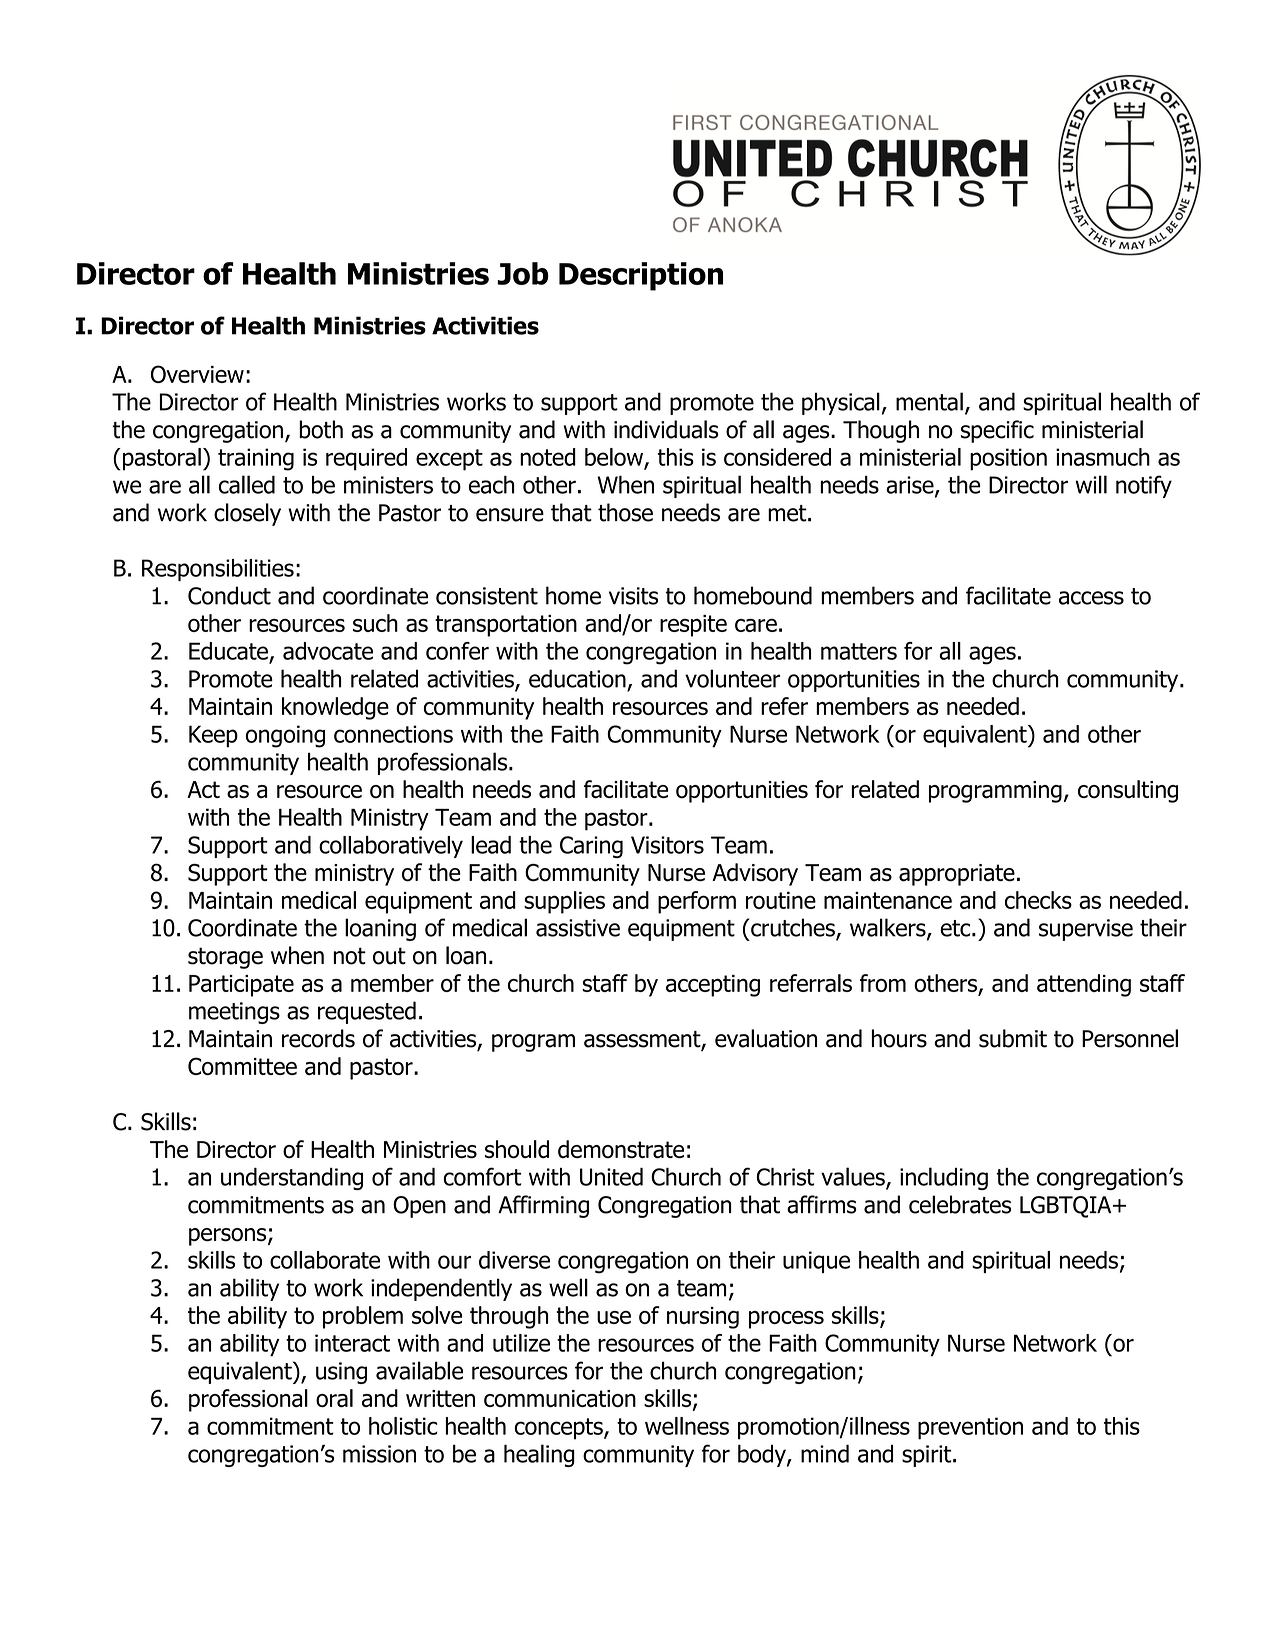 The height and width of the screenshot is (1651, 1276). What do you see at coordinates (328, 651) in the screenshot?
I see `advocate` at bounding box center [328, 651].
